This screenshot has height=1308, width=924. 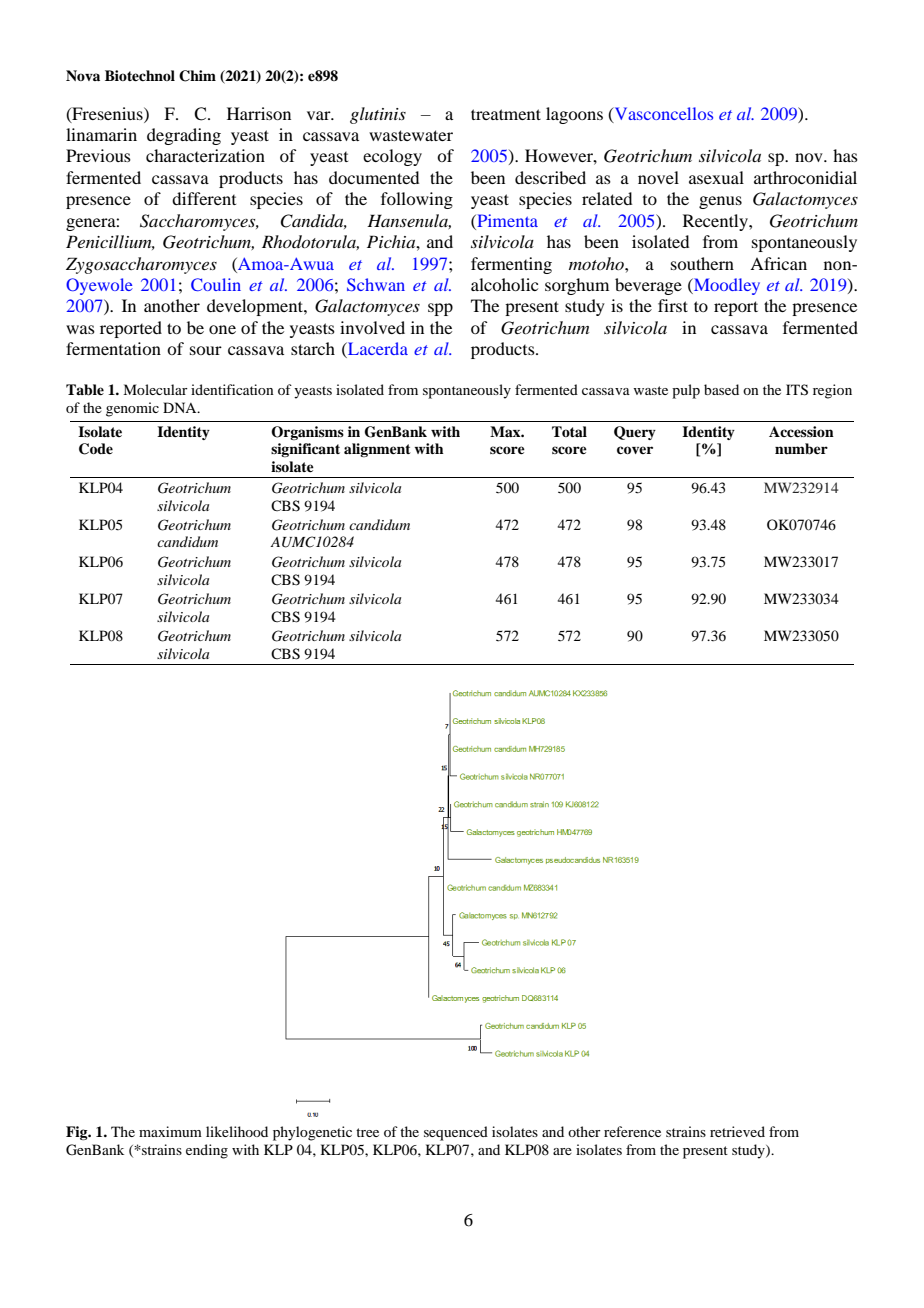 What do you see at coordinates (440, 309) in the screenshot?
I see `spp` at bounding box center [440, 309].
